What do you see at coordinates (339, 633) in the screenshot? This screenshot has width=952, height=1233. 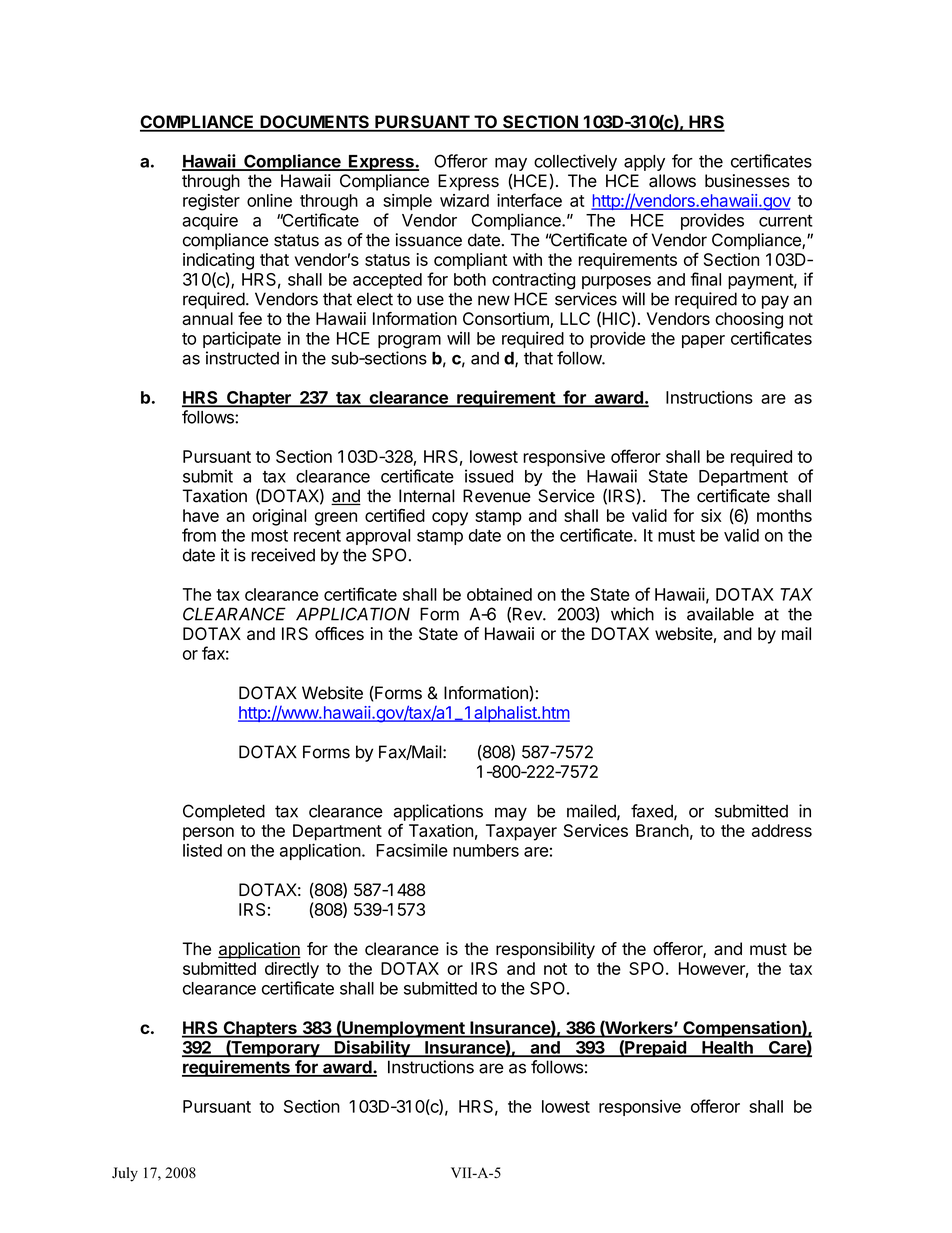 I see `offices` at bounding box center [339, 633].
